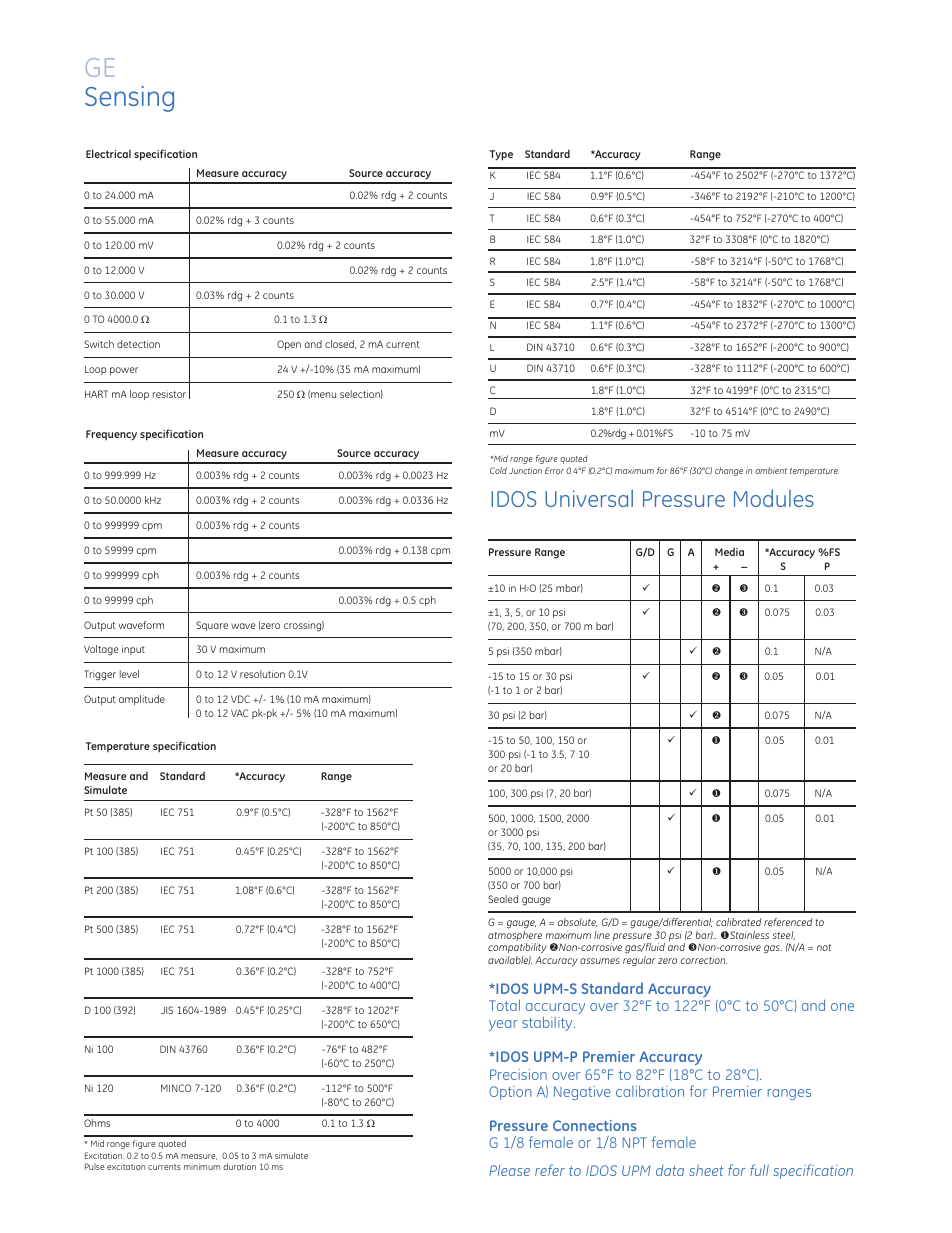  I want to click on Sensing, so click(129, 99).
